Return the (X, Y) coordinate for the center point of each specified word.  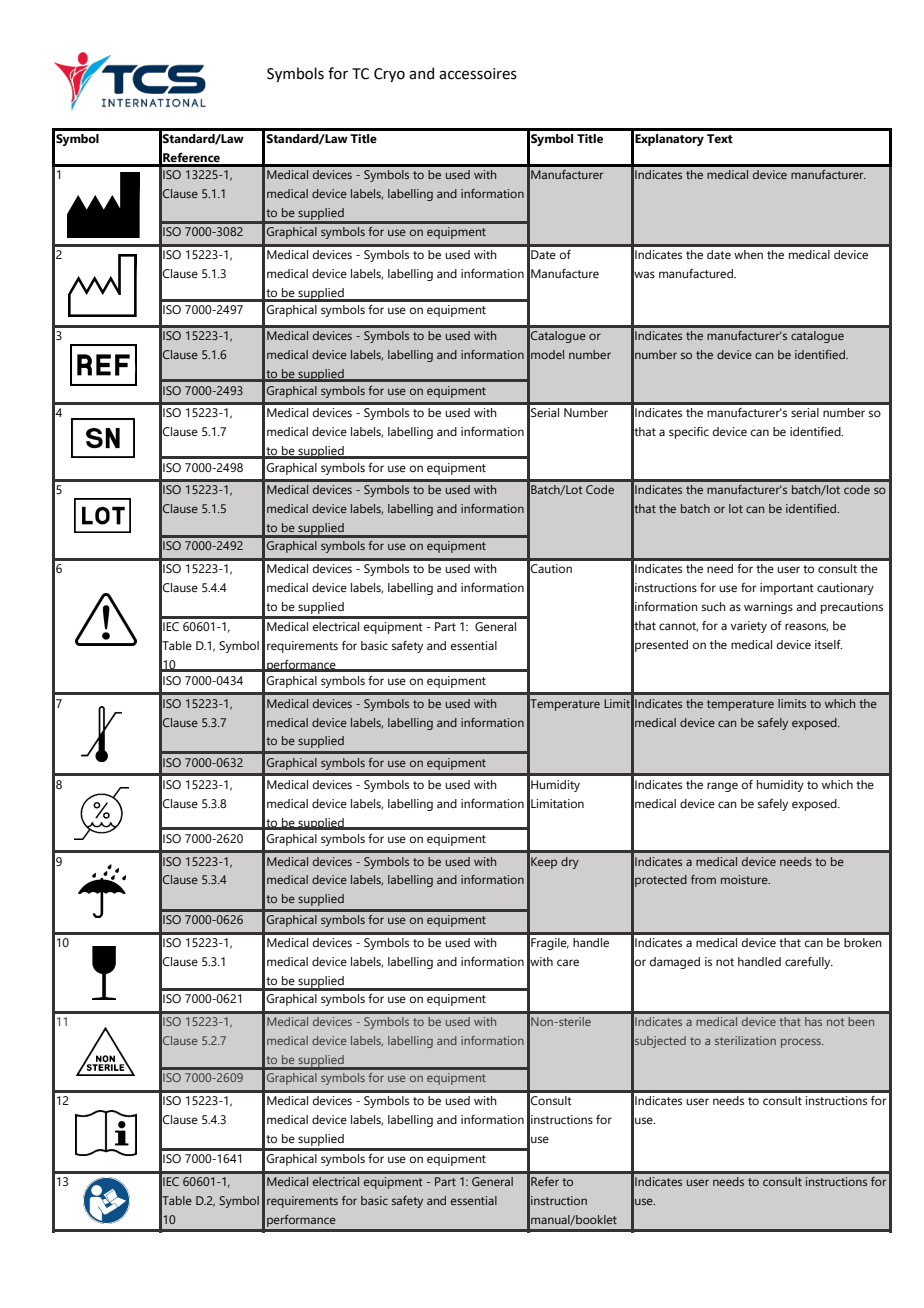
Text (720, 138)
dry (570, 863)
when (748, 254)
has (813, 1021)
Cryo (389, 75)
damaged (675, 963)
